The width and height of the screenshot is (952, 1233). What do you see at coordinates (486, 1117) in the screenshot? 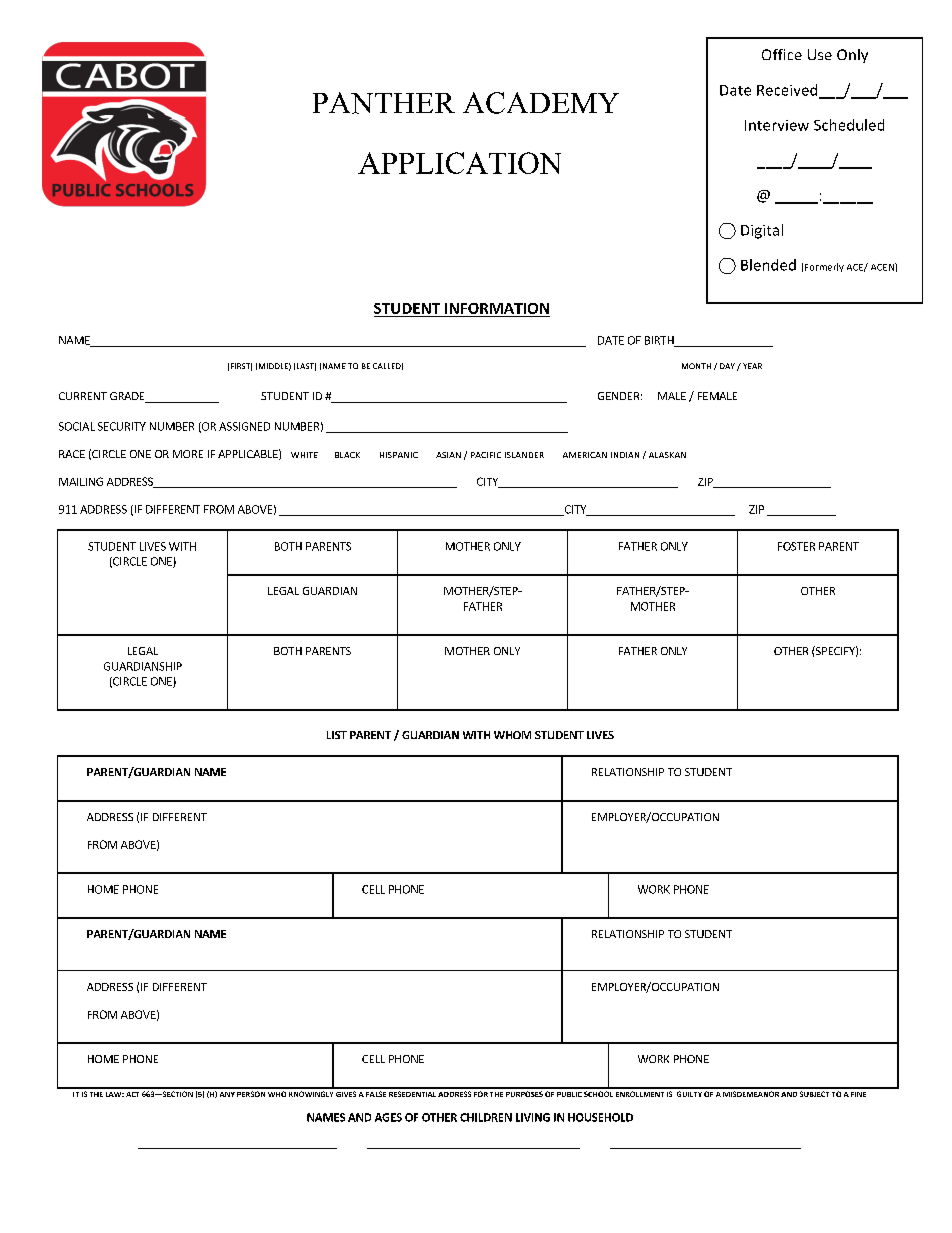
I see `CHILDREN` at bounding box center [486, 1117].
